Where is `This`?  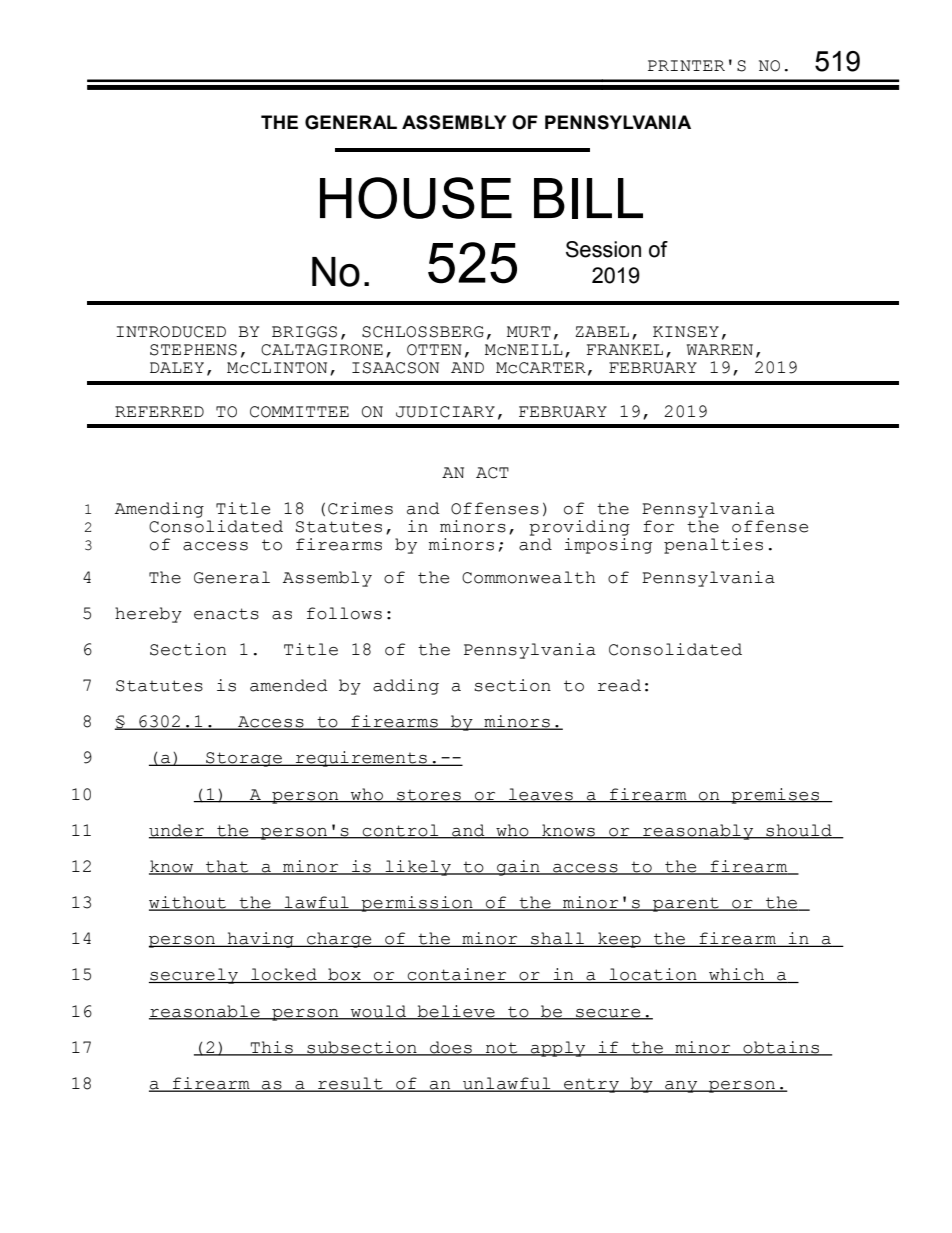 This is located at coordinates (272, 1048).
